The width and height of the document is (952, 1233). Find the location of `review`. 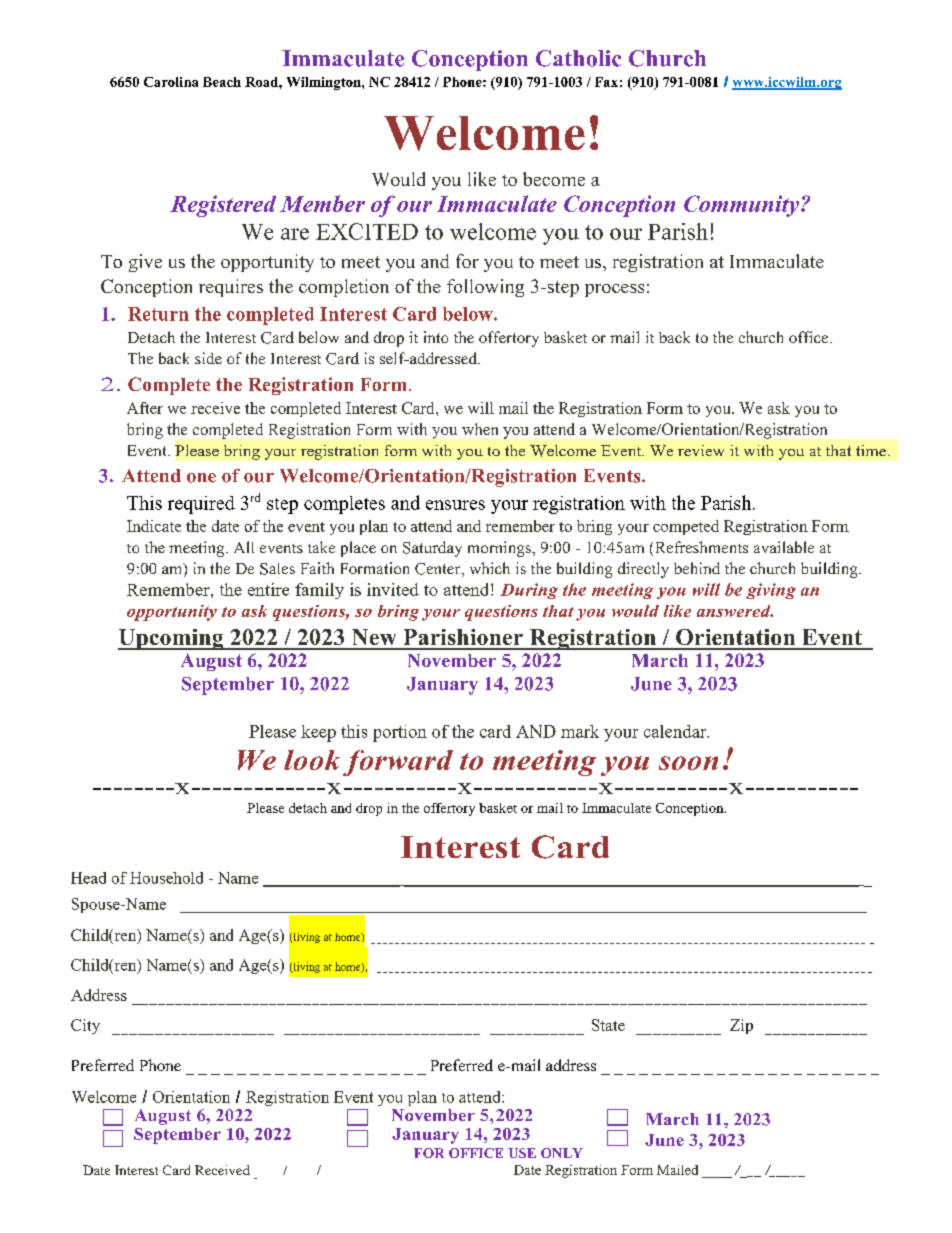

review is located at coordinates (701, 450).
